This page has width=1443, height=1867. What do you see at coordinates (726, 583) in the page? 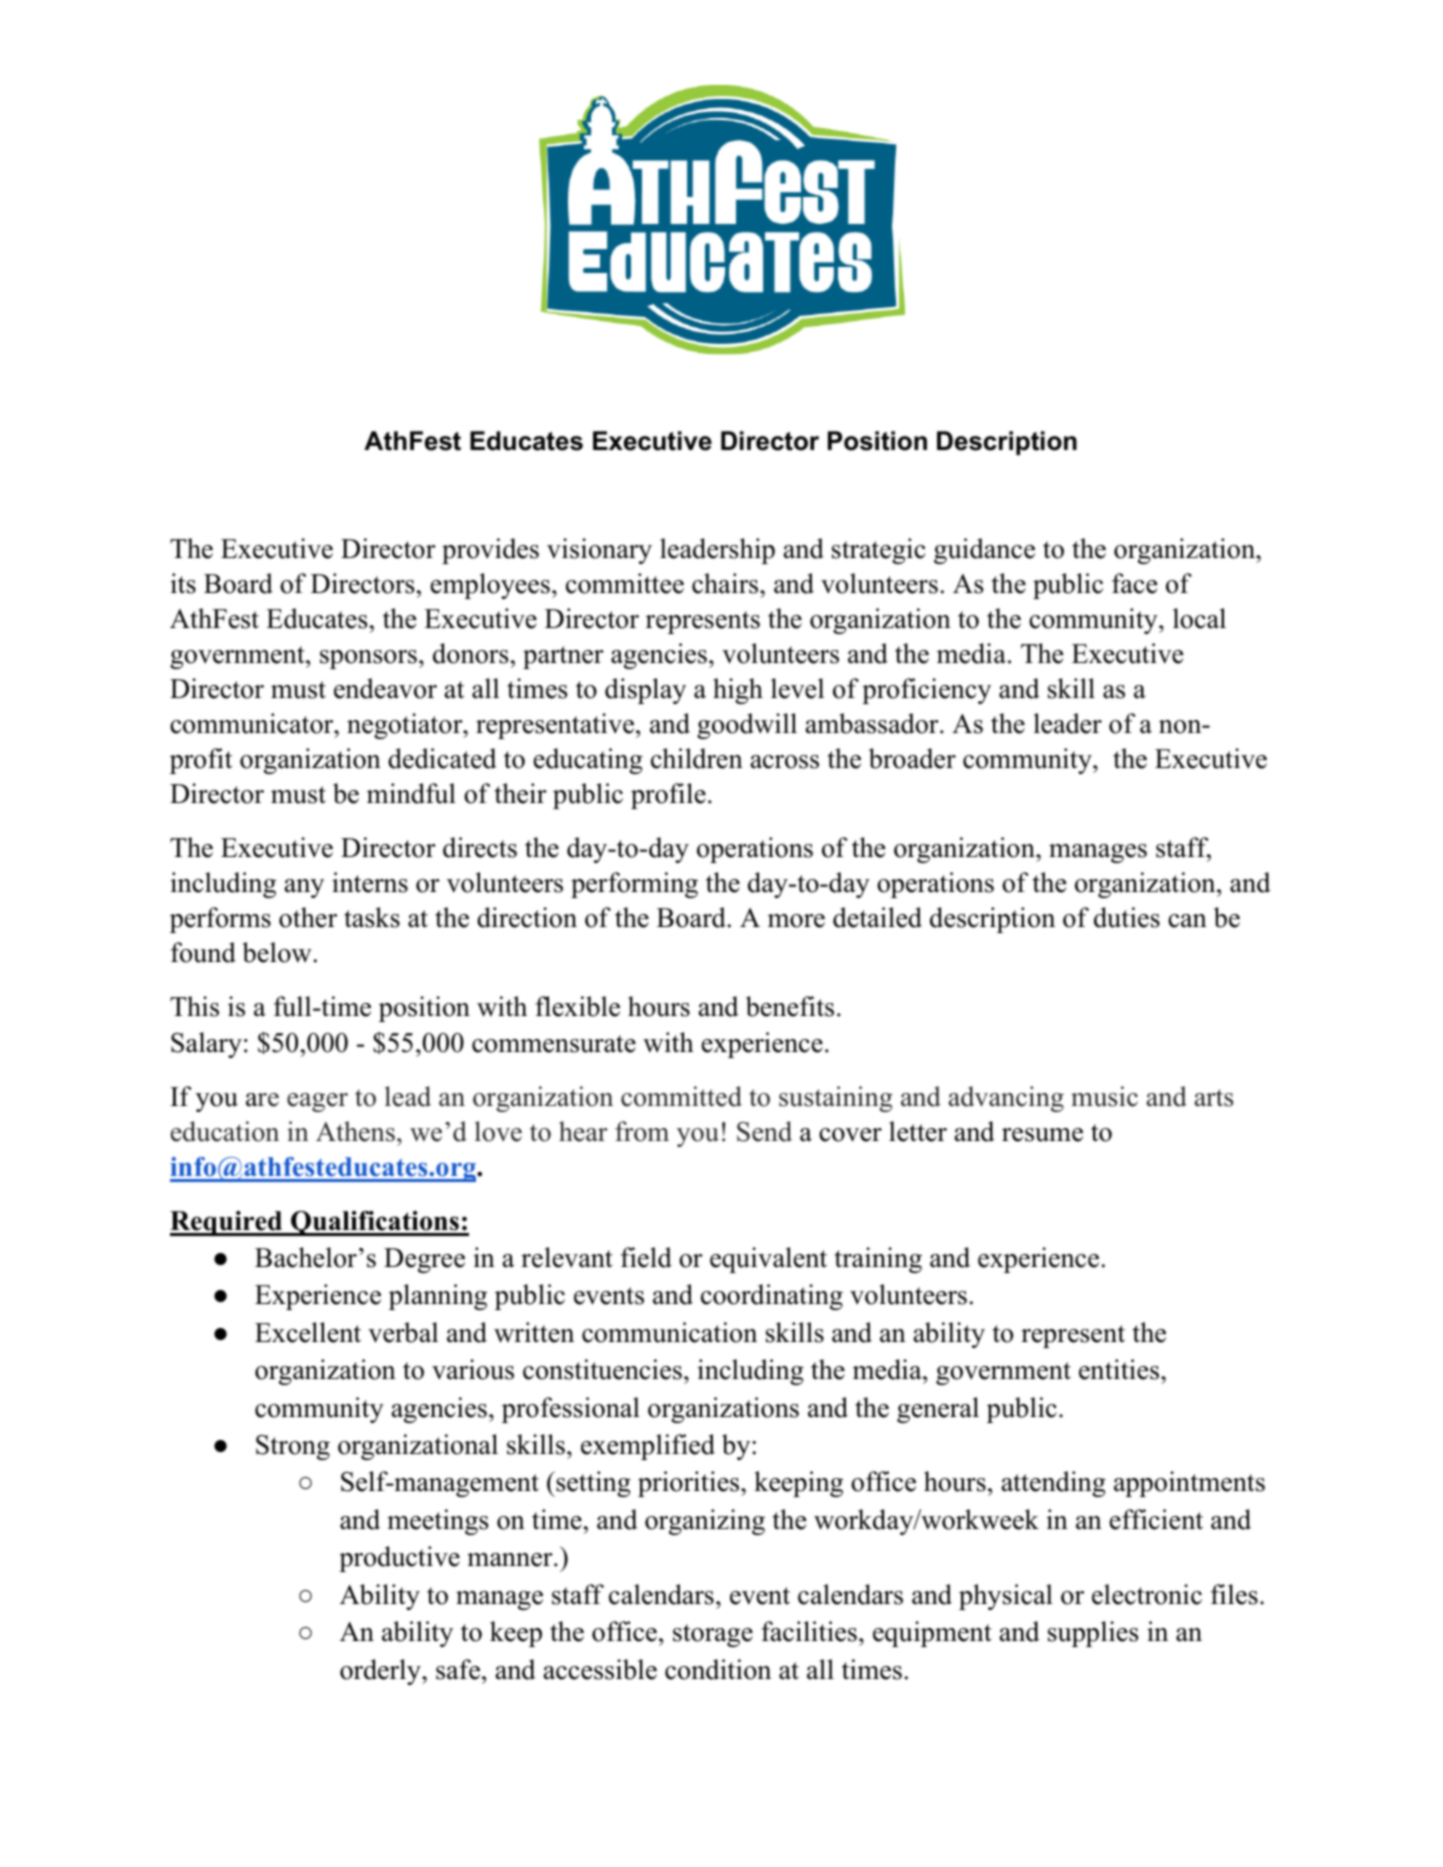
I see `chairs` at bounding box center [726, 583].
